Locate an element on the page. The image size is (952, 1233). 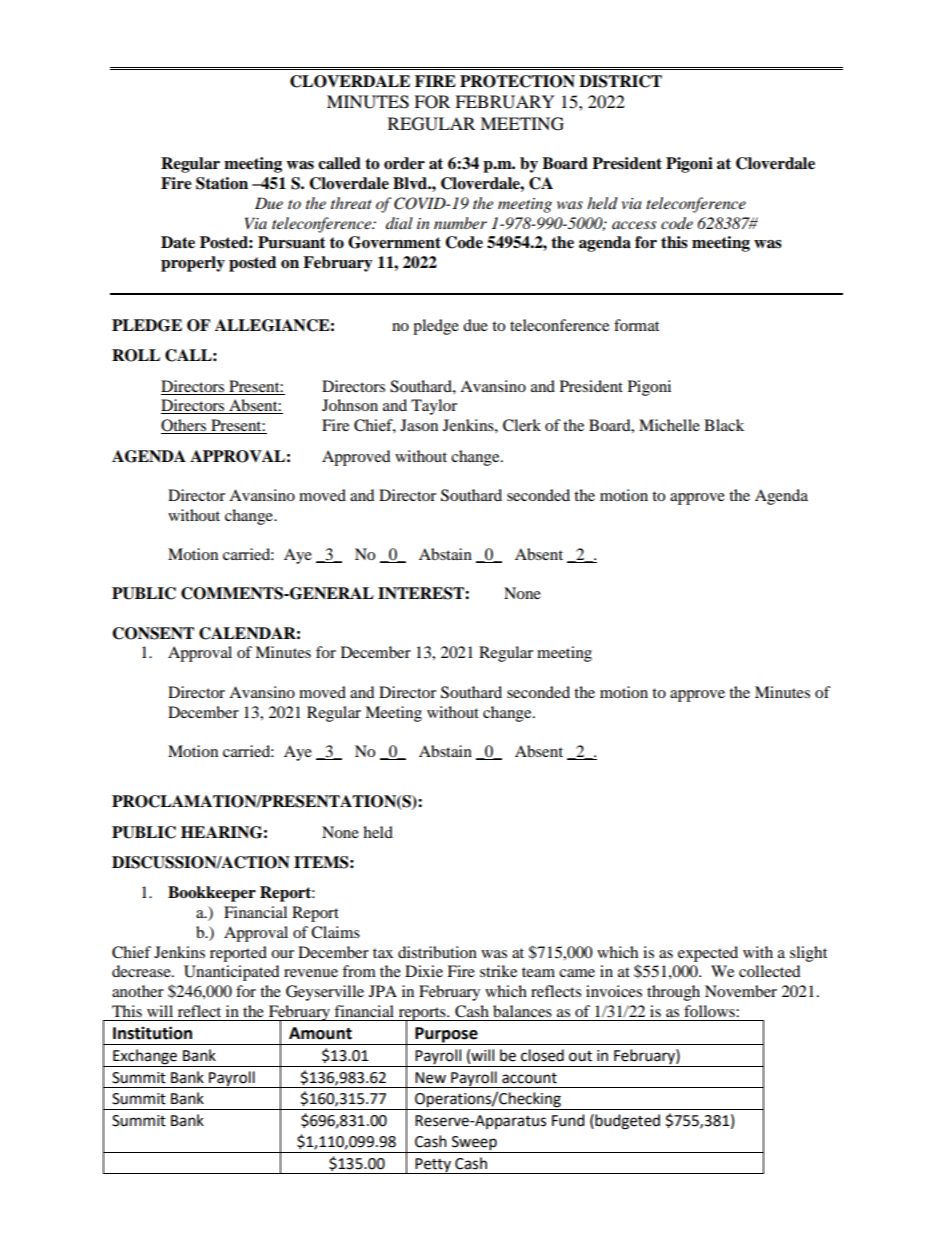
PROTECTION is located at coordinates (517, 81).
